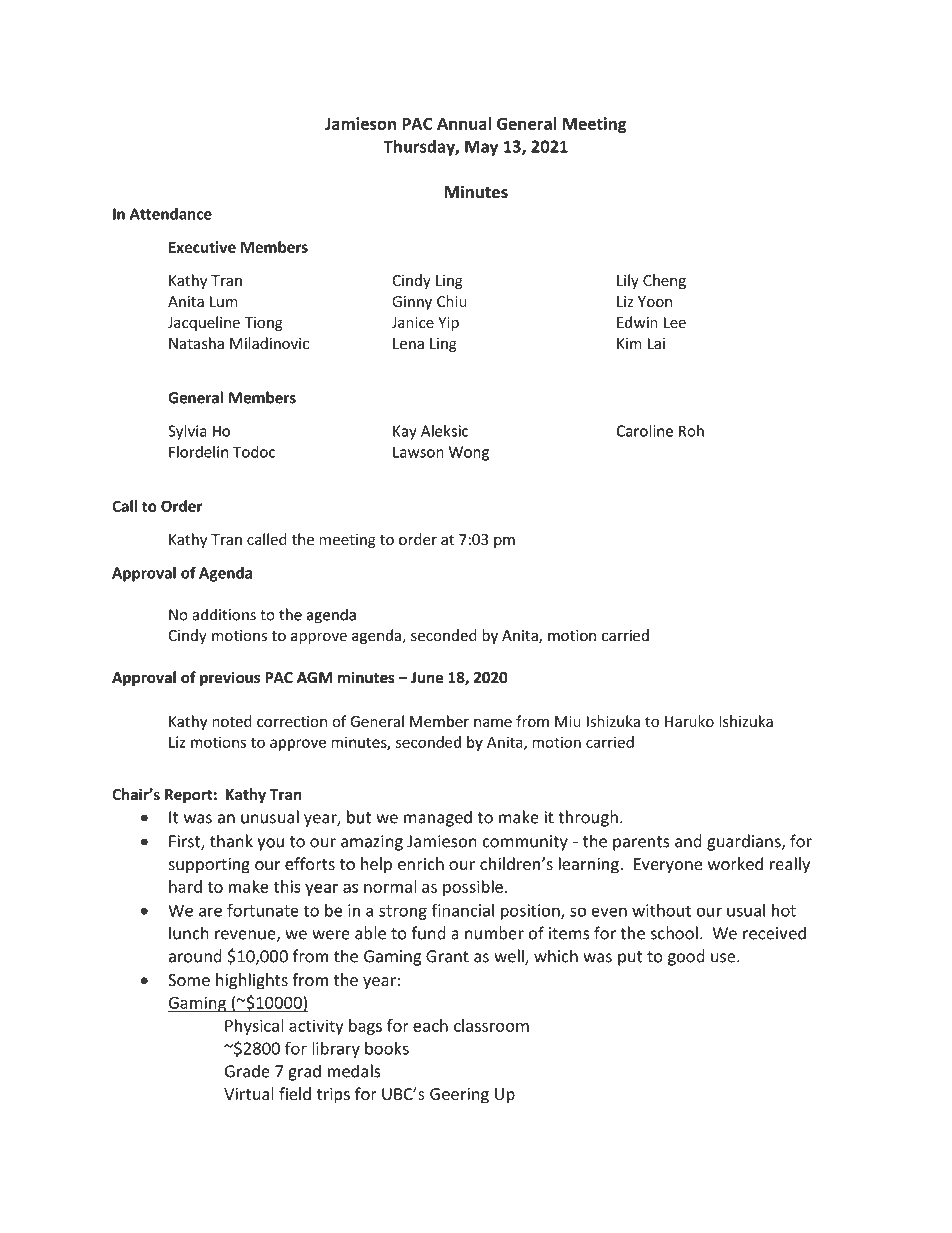 Image resolution: width=952 pixels, height=1233 pixels. Describe the element at coordinates (171, 214) in the screenshot. I see `Attendance` at that location.
